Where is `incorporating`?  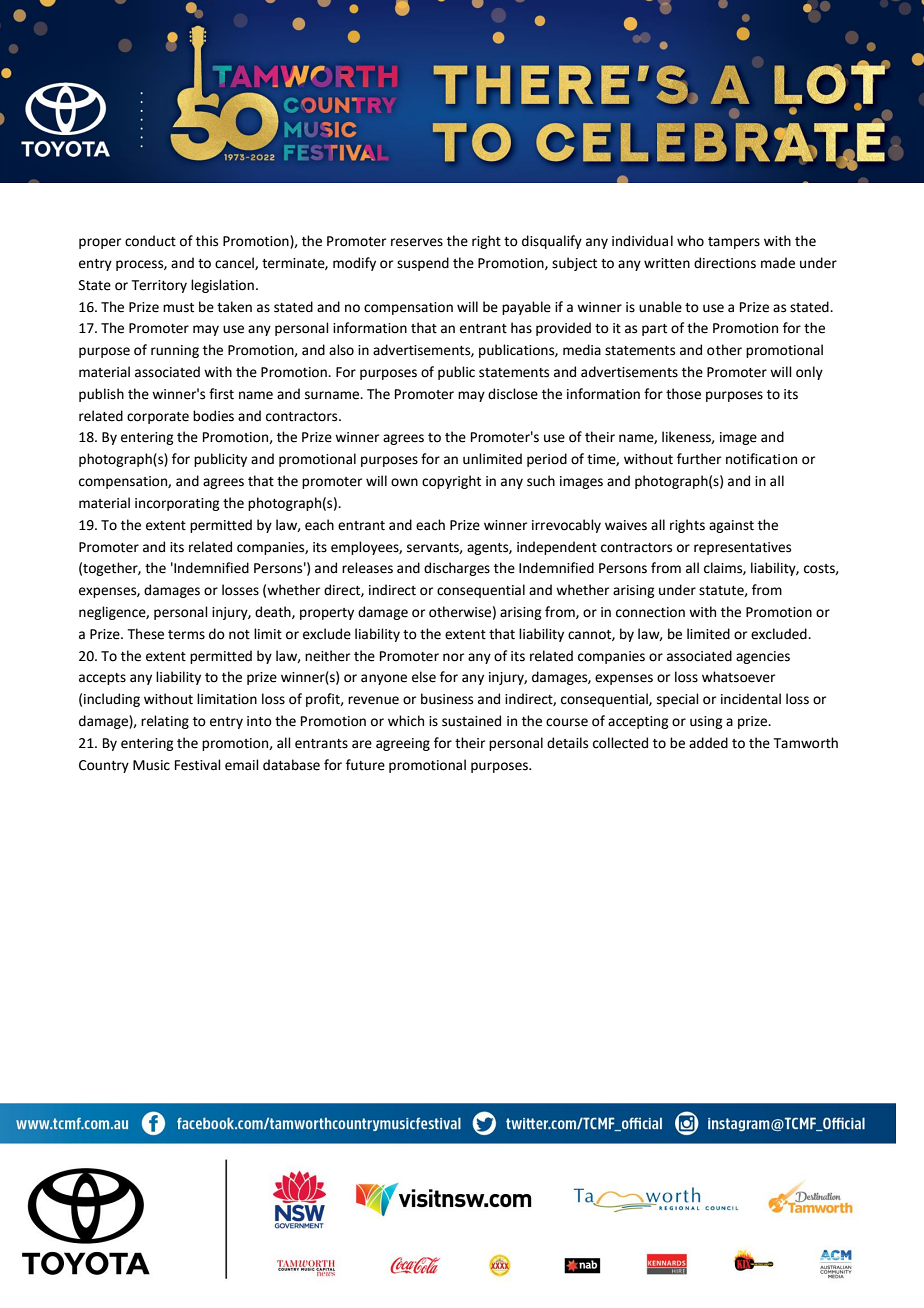
incorporating is located at coordinates (177, 504).
